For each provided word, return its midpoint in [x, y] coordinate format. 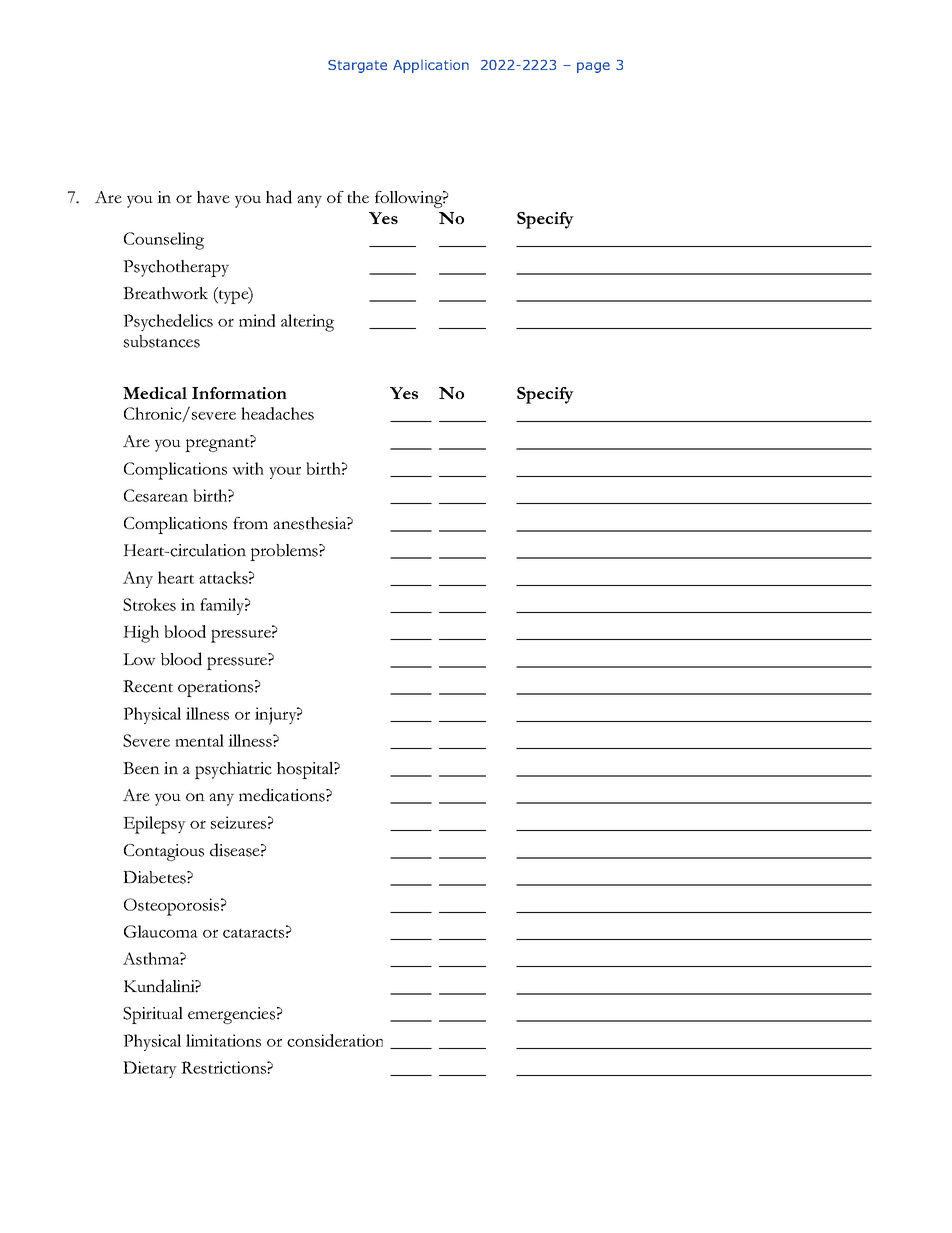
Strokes [149, 604]
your [285, 472]
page [593, 67]
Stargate [357, 66]
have [213, 197]
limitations [223, 1040]
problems [285, 552]
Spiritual [153, 1015]
